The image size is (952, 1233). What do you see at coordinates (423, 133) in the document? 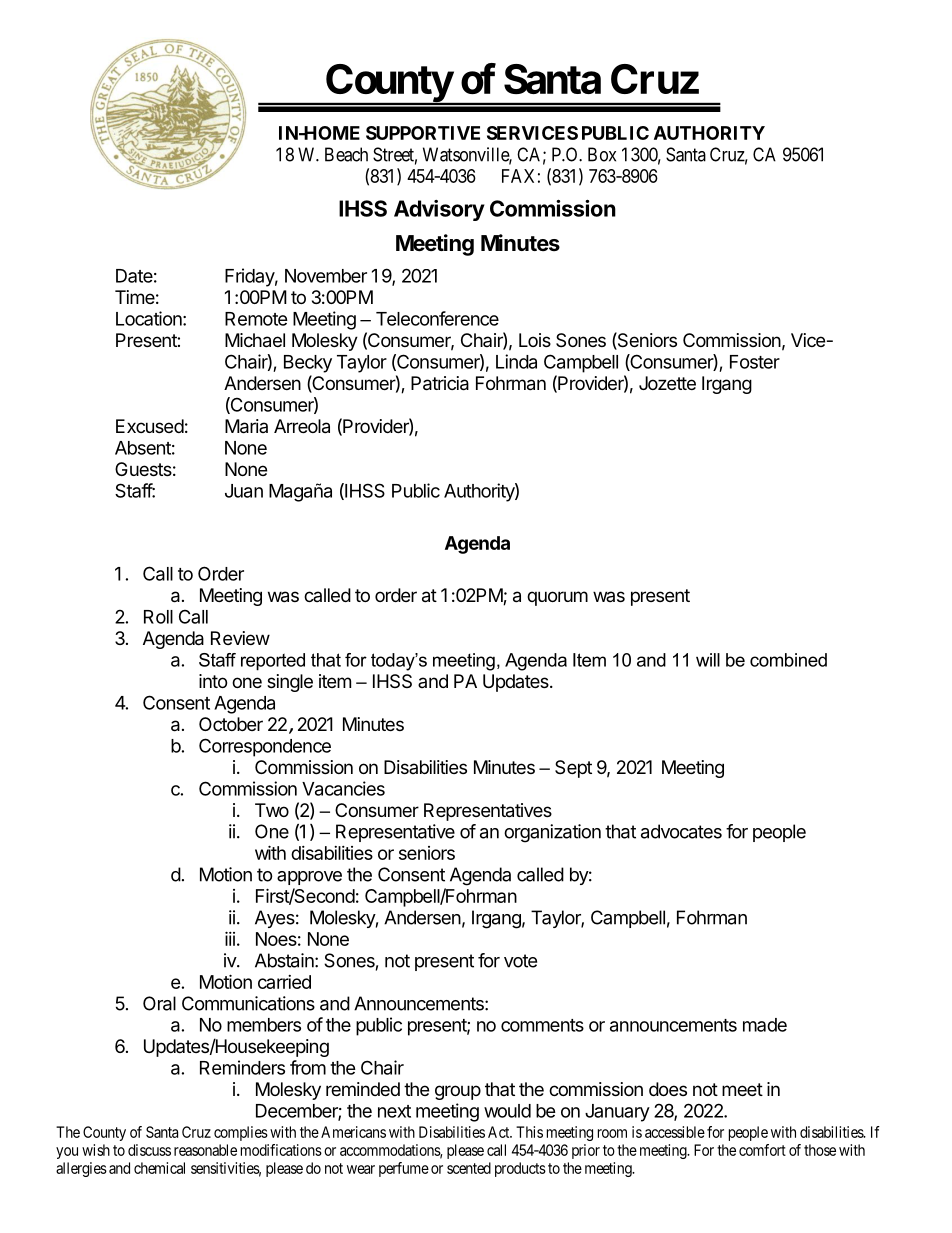
I see `SUPPORTIVE` at bounding box center [423, 133].
